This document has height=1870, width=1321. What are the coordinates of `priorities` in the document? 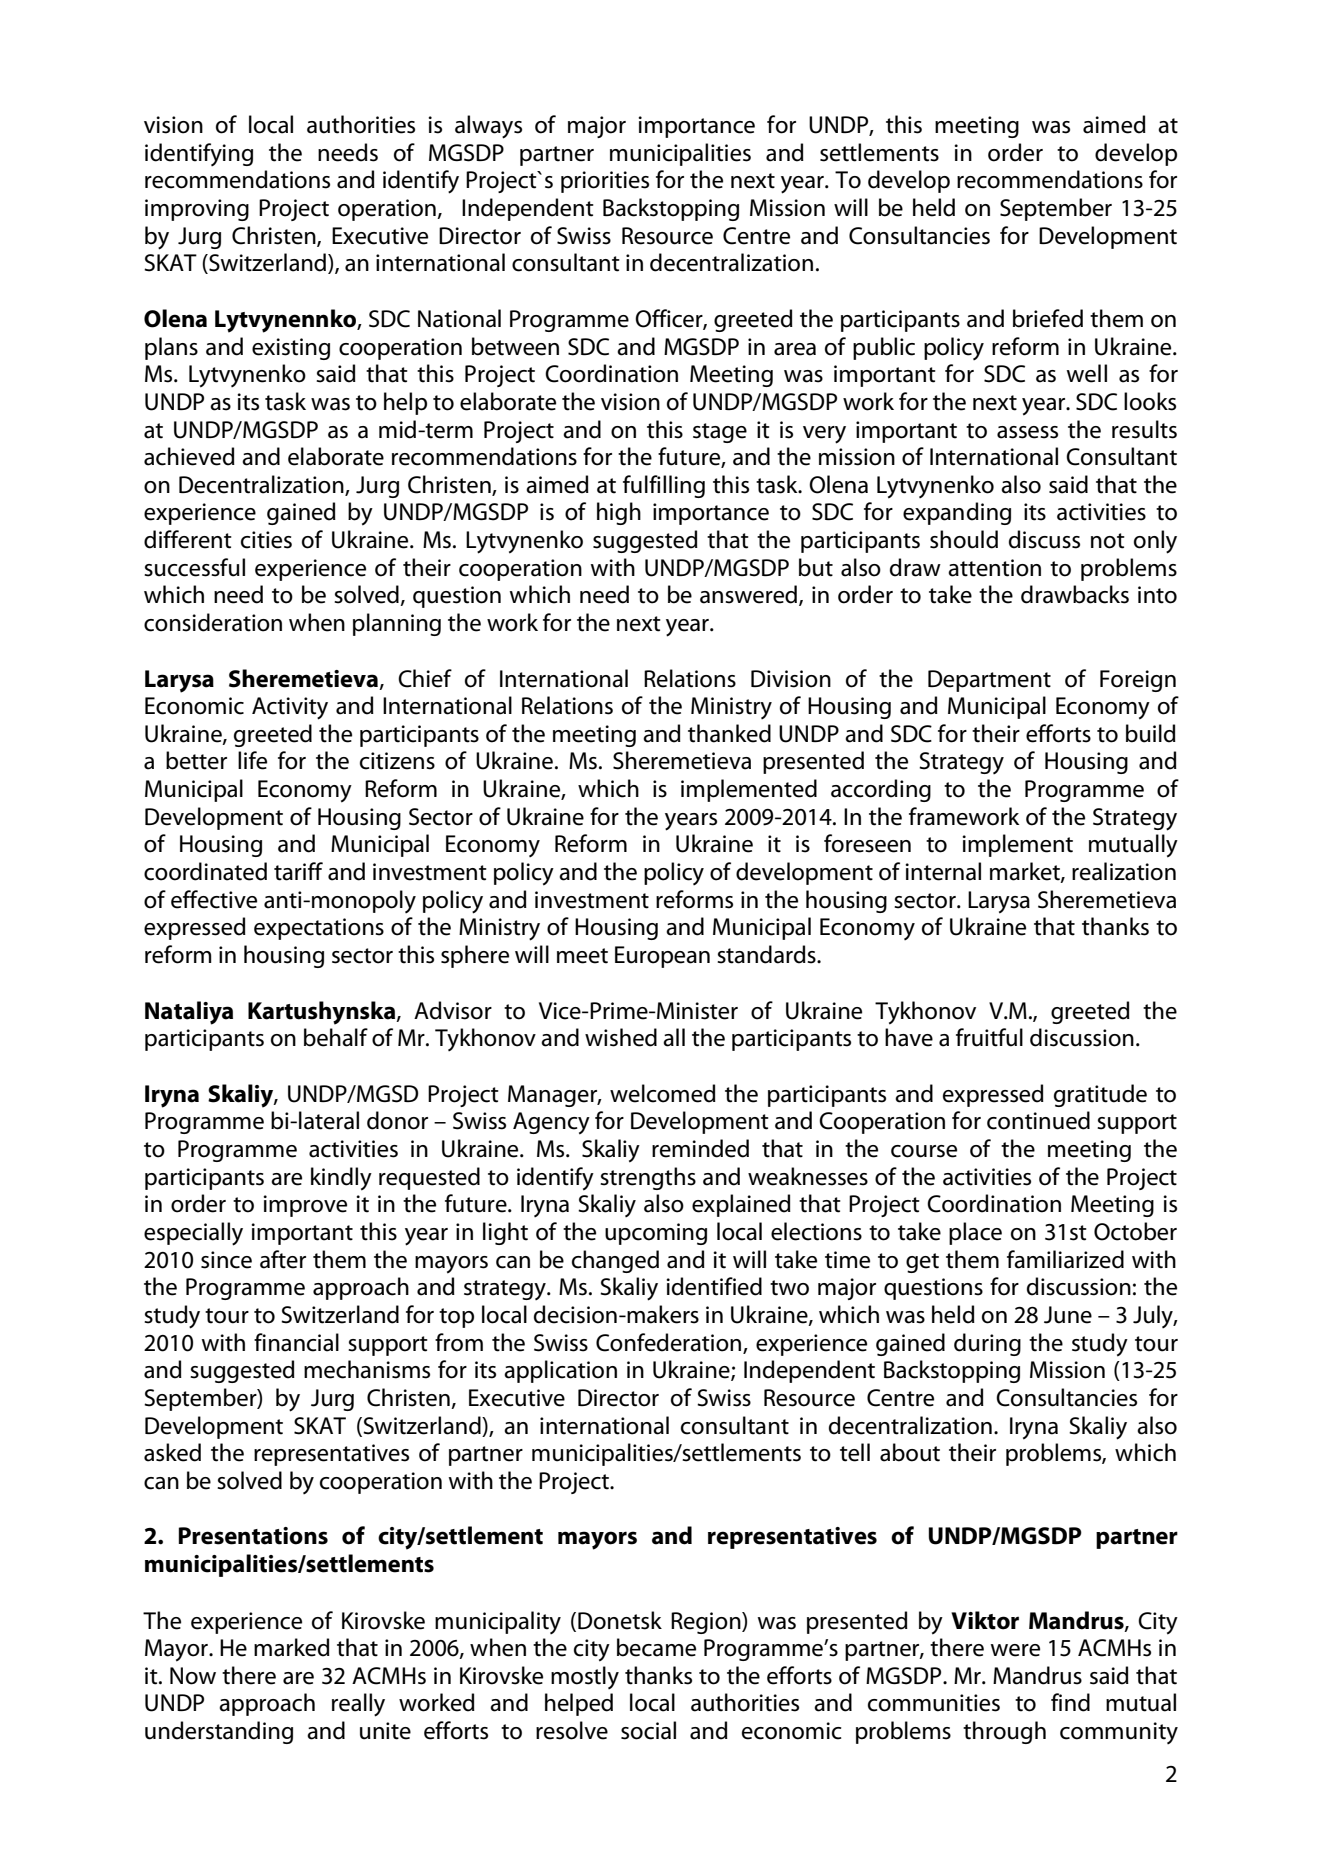 It's located at (605, 182).
